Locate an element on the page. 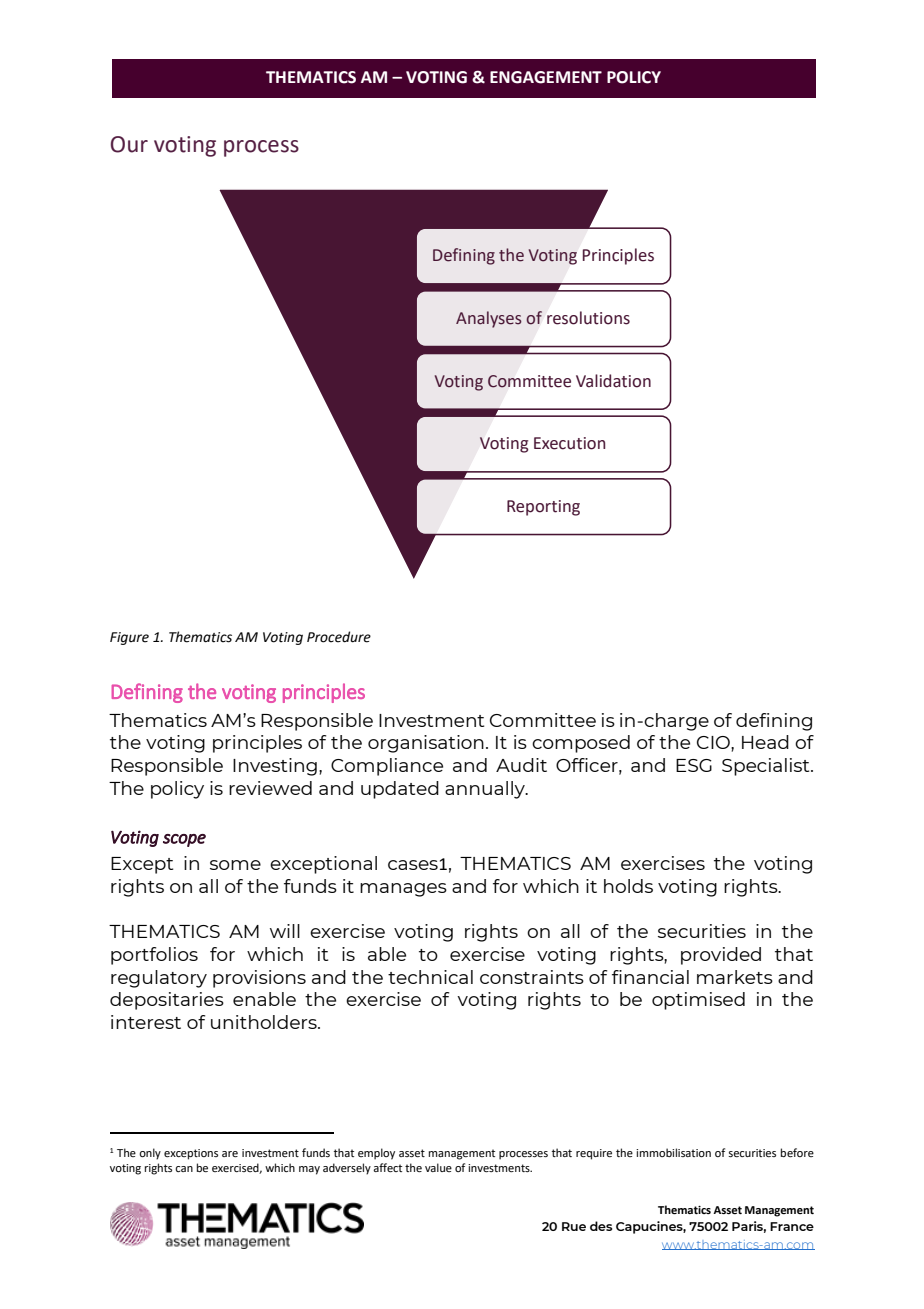  Reporting is located at coordinates (543, 508).
